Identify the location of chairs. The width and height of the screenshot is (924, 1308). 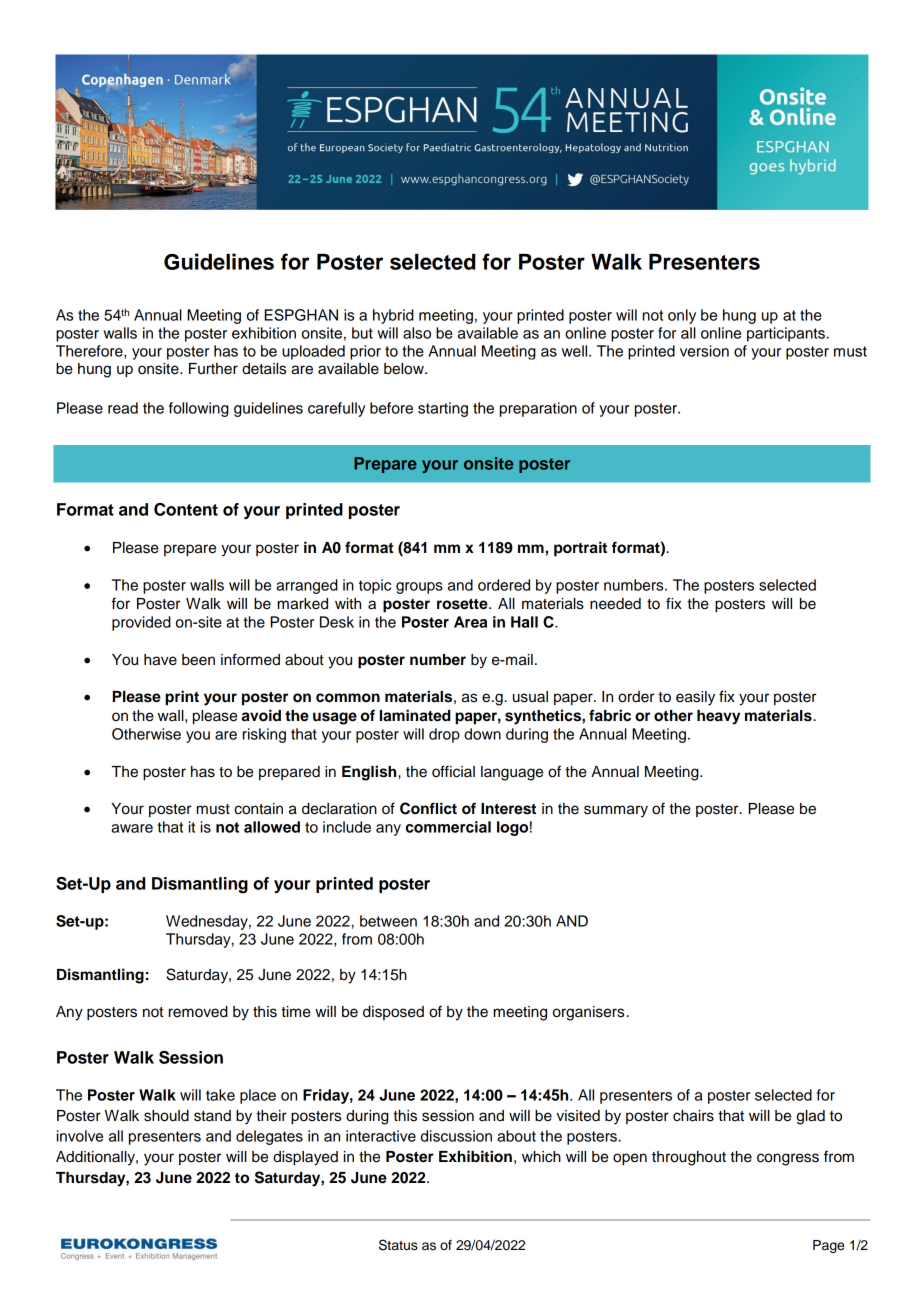
(693, 1116).
